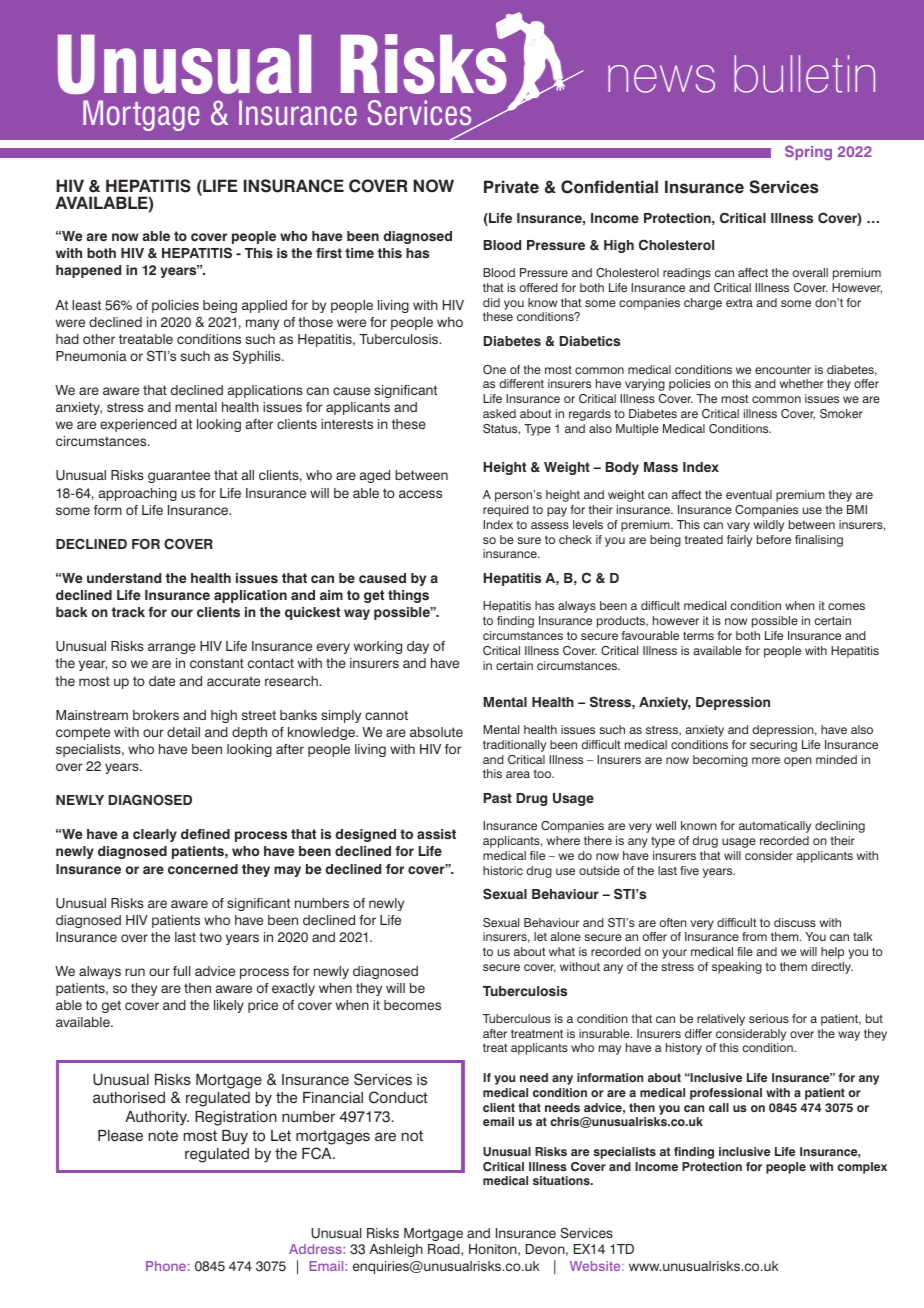 This screenshot has height=1308, width=924. Describe the element at coordinates (562, 951) in the screenshot. I see `what` at that location.
